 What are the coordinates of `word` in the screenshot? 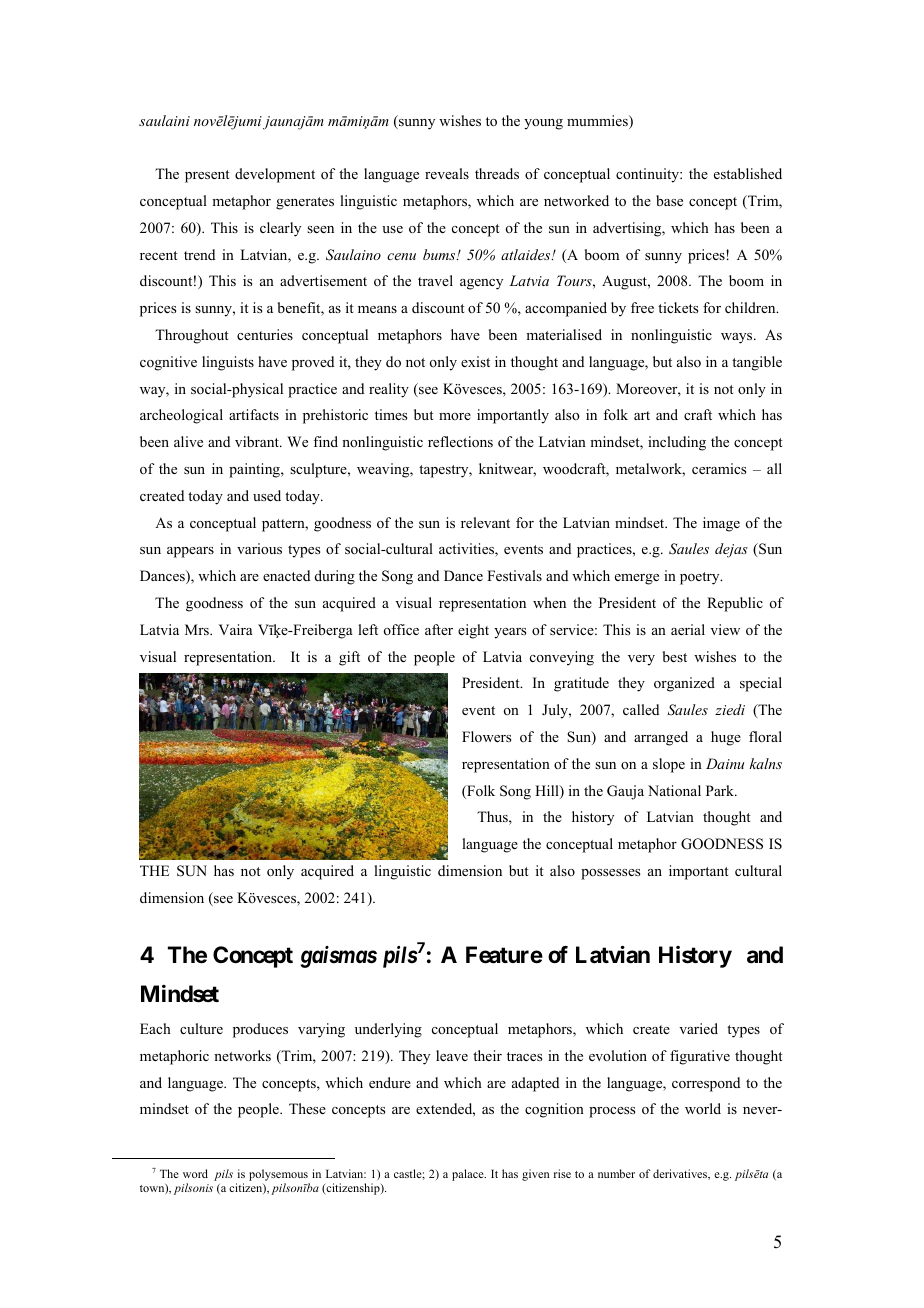 It's located at (195, 1173).
